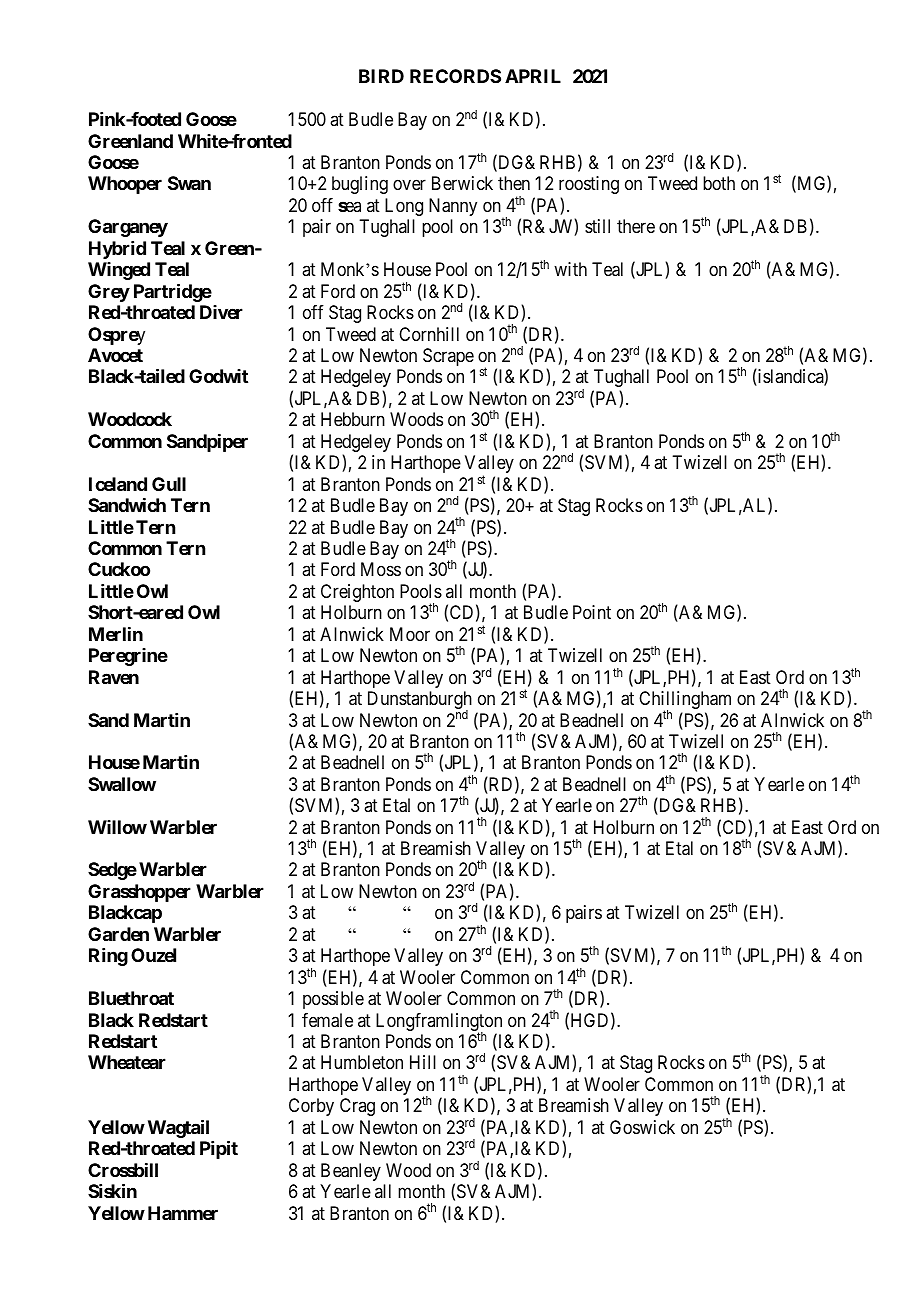  Describe the element at coordinates (381, 76) in the screenshot. I see `BIRD` at that location.
